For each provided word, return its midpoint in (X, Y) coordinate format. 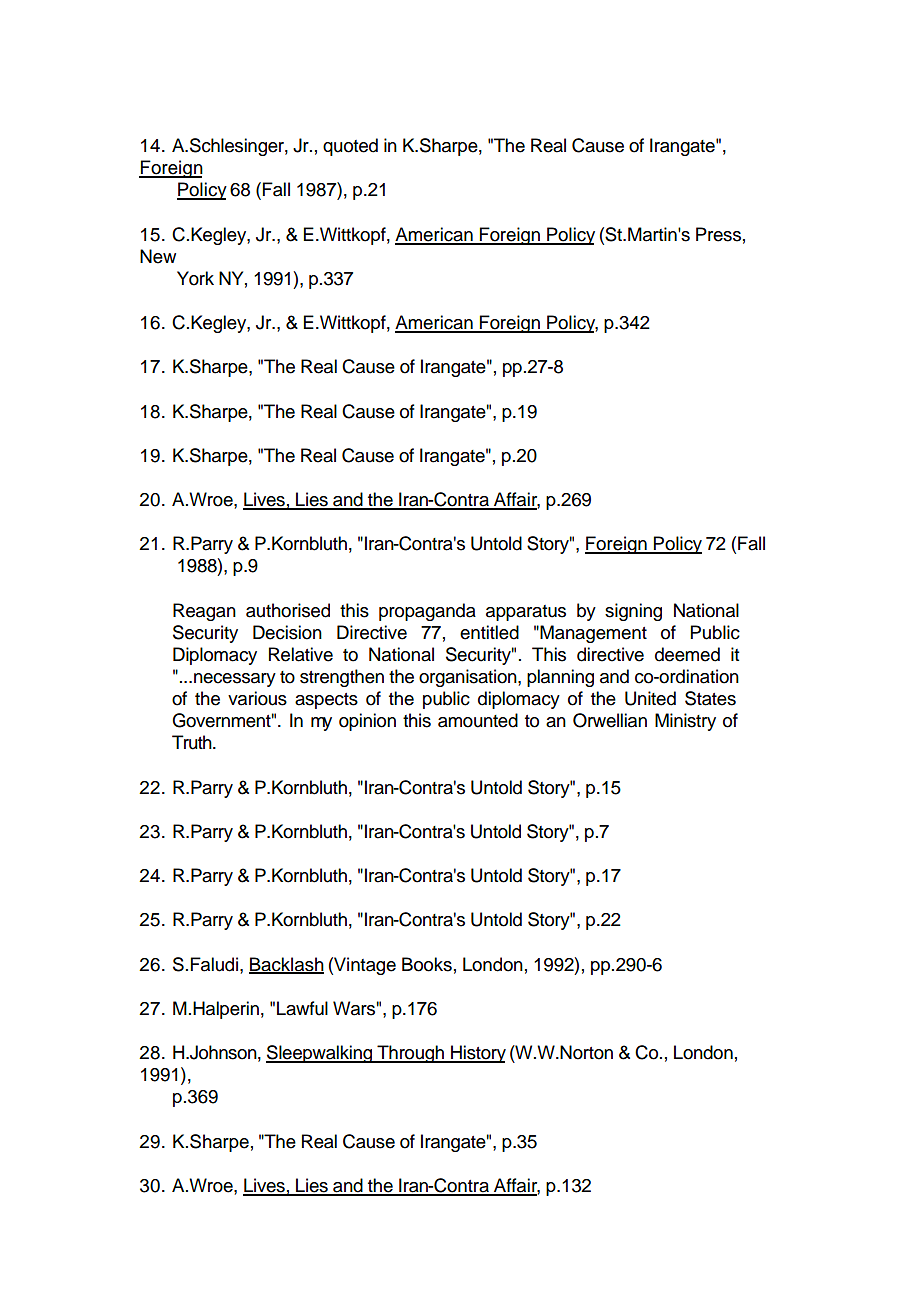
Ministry (685, 722)
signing (633, 612)
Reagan (204, 612)
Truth (193, 742)
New (158, 256)
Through (411, 1054)
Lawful (302, 1008)
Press (718, 234)
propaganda (427, 612)
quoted (350, 147)
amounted (478, 720)
